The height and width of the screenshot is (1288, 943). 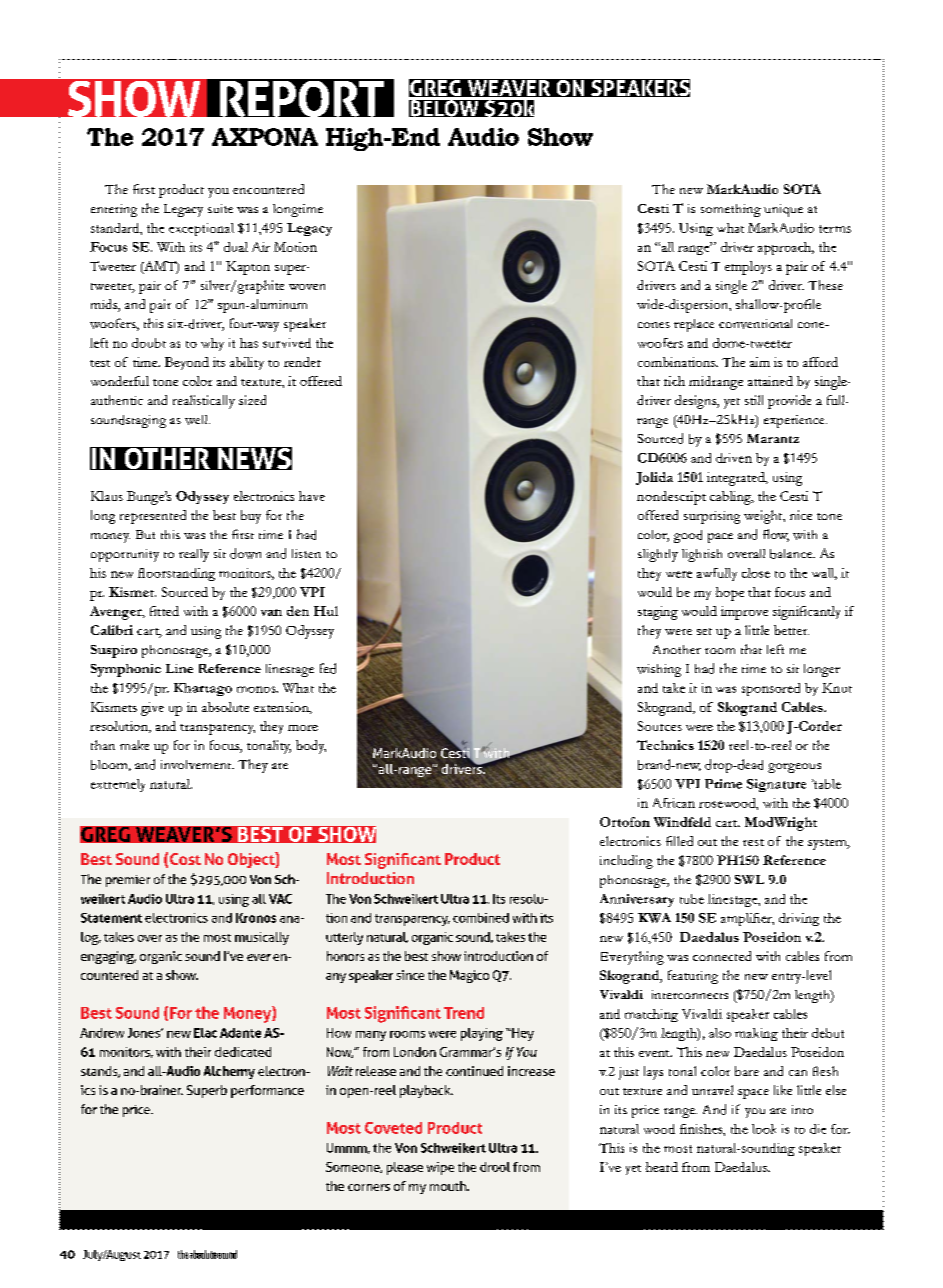 What do you see at coordinates (194, 555) in the screenshot?
I see `really` at bounding box center [194, 555].
